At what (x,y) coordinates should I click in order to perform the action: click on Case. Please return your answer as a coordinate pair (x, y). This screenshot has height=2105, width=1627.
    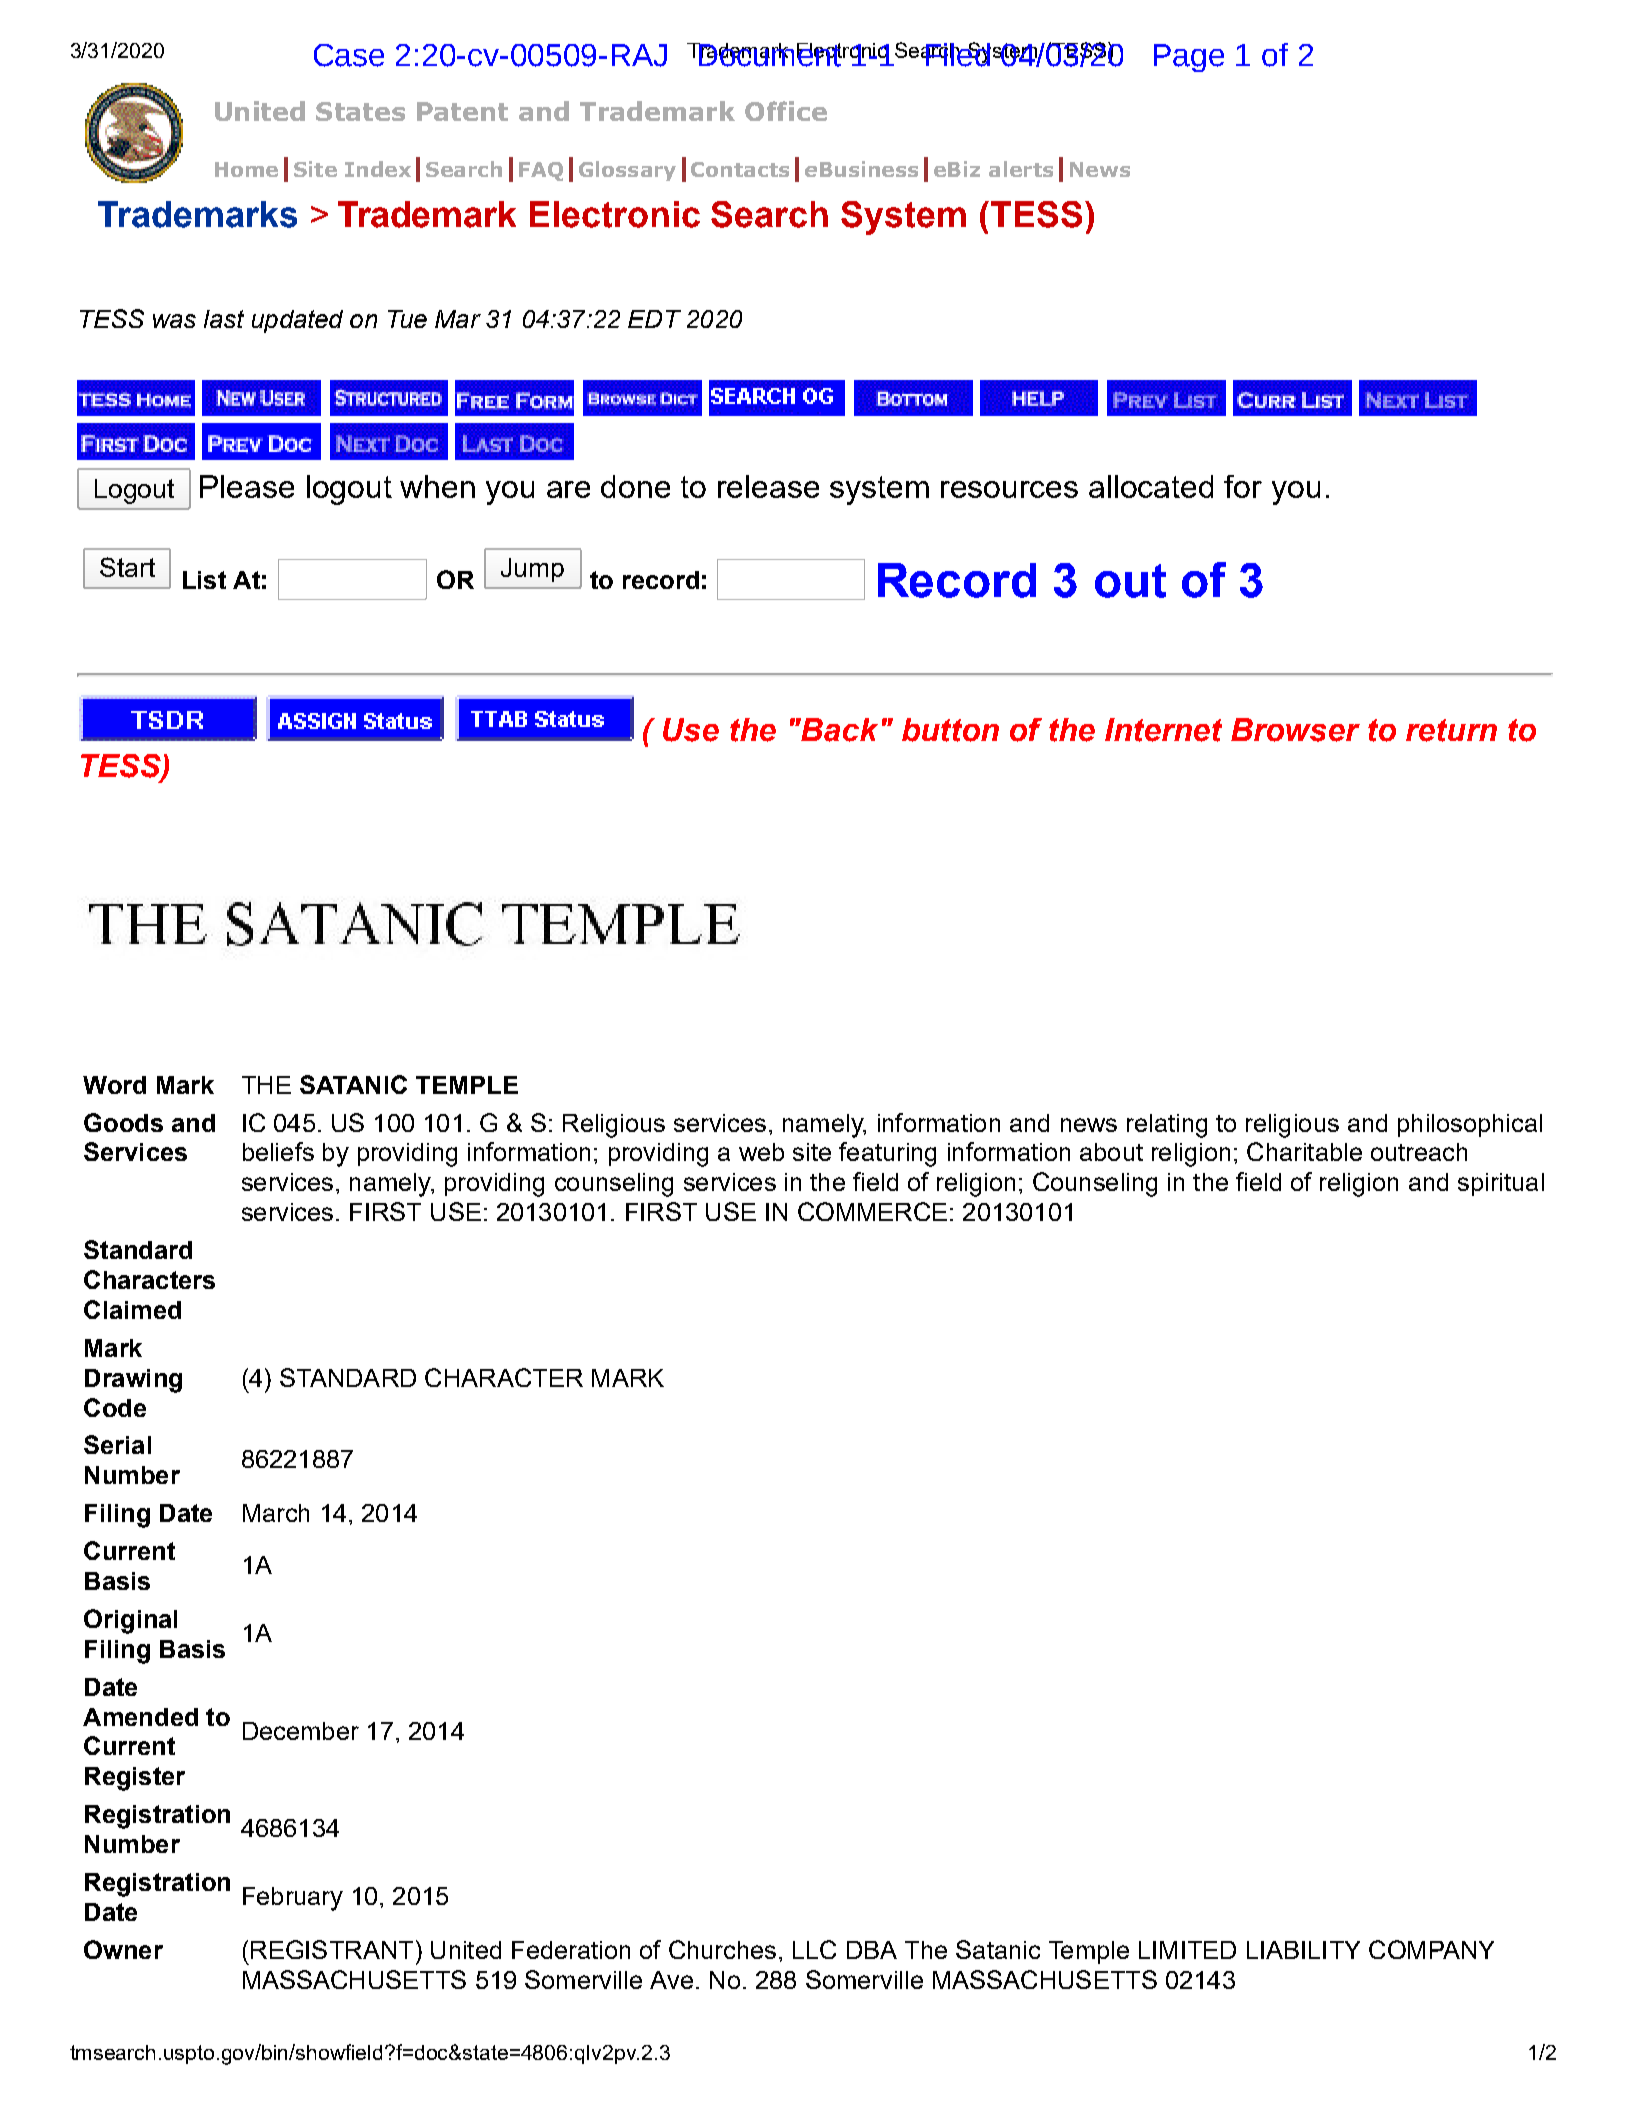
    Looking at the image, I should click on (349, 55).
